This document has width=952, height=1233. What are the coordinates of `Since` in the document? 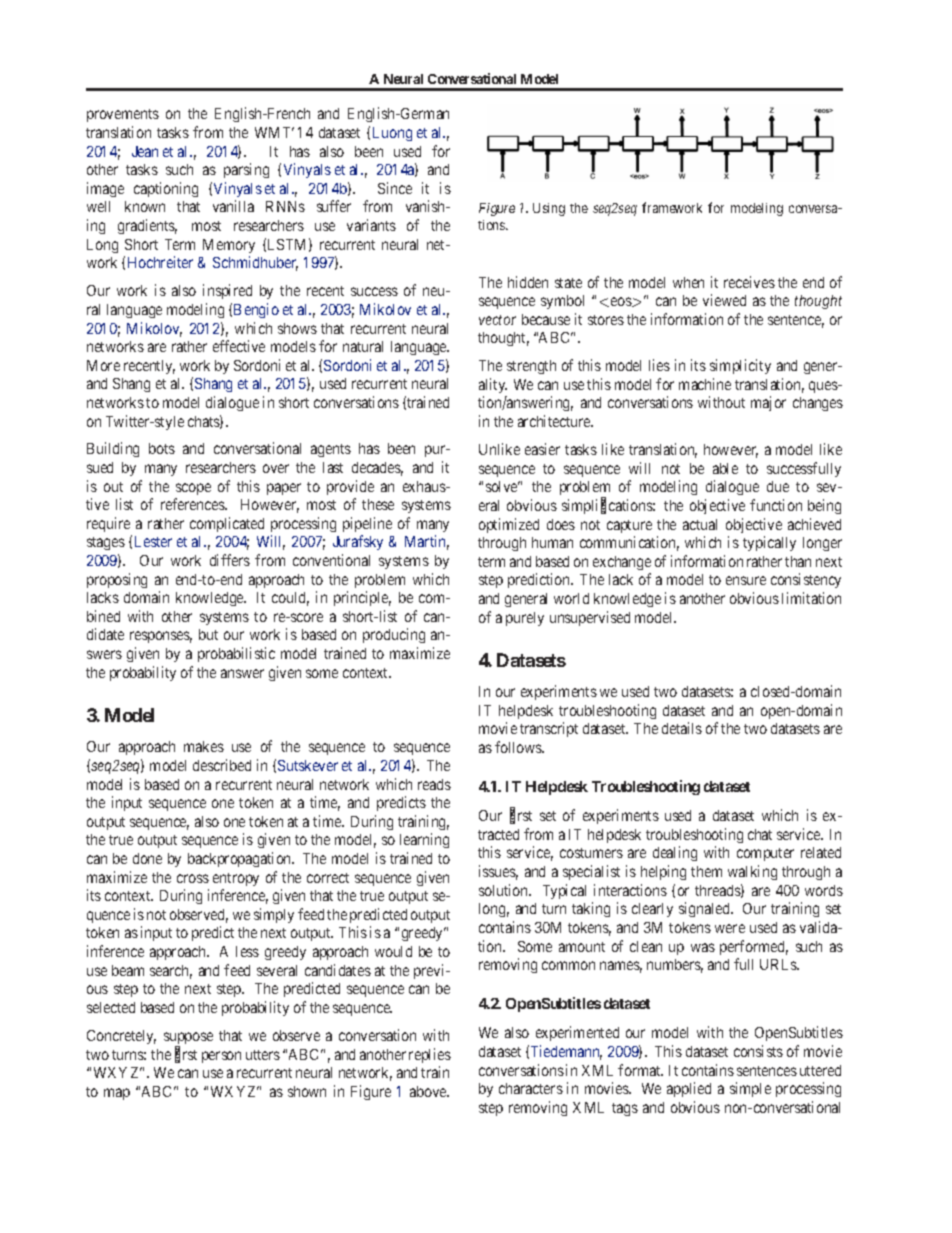 It's located at (395, 188).
